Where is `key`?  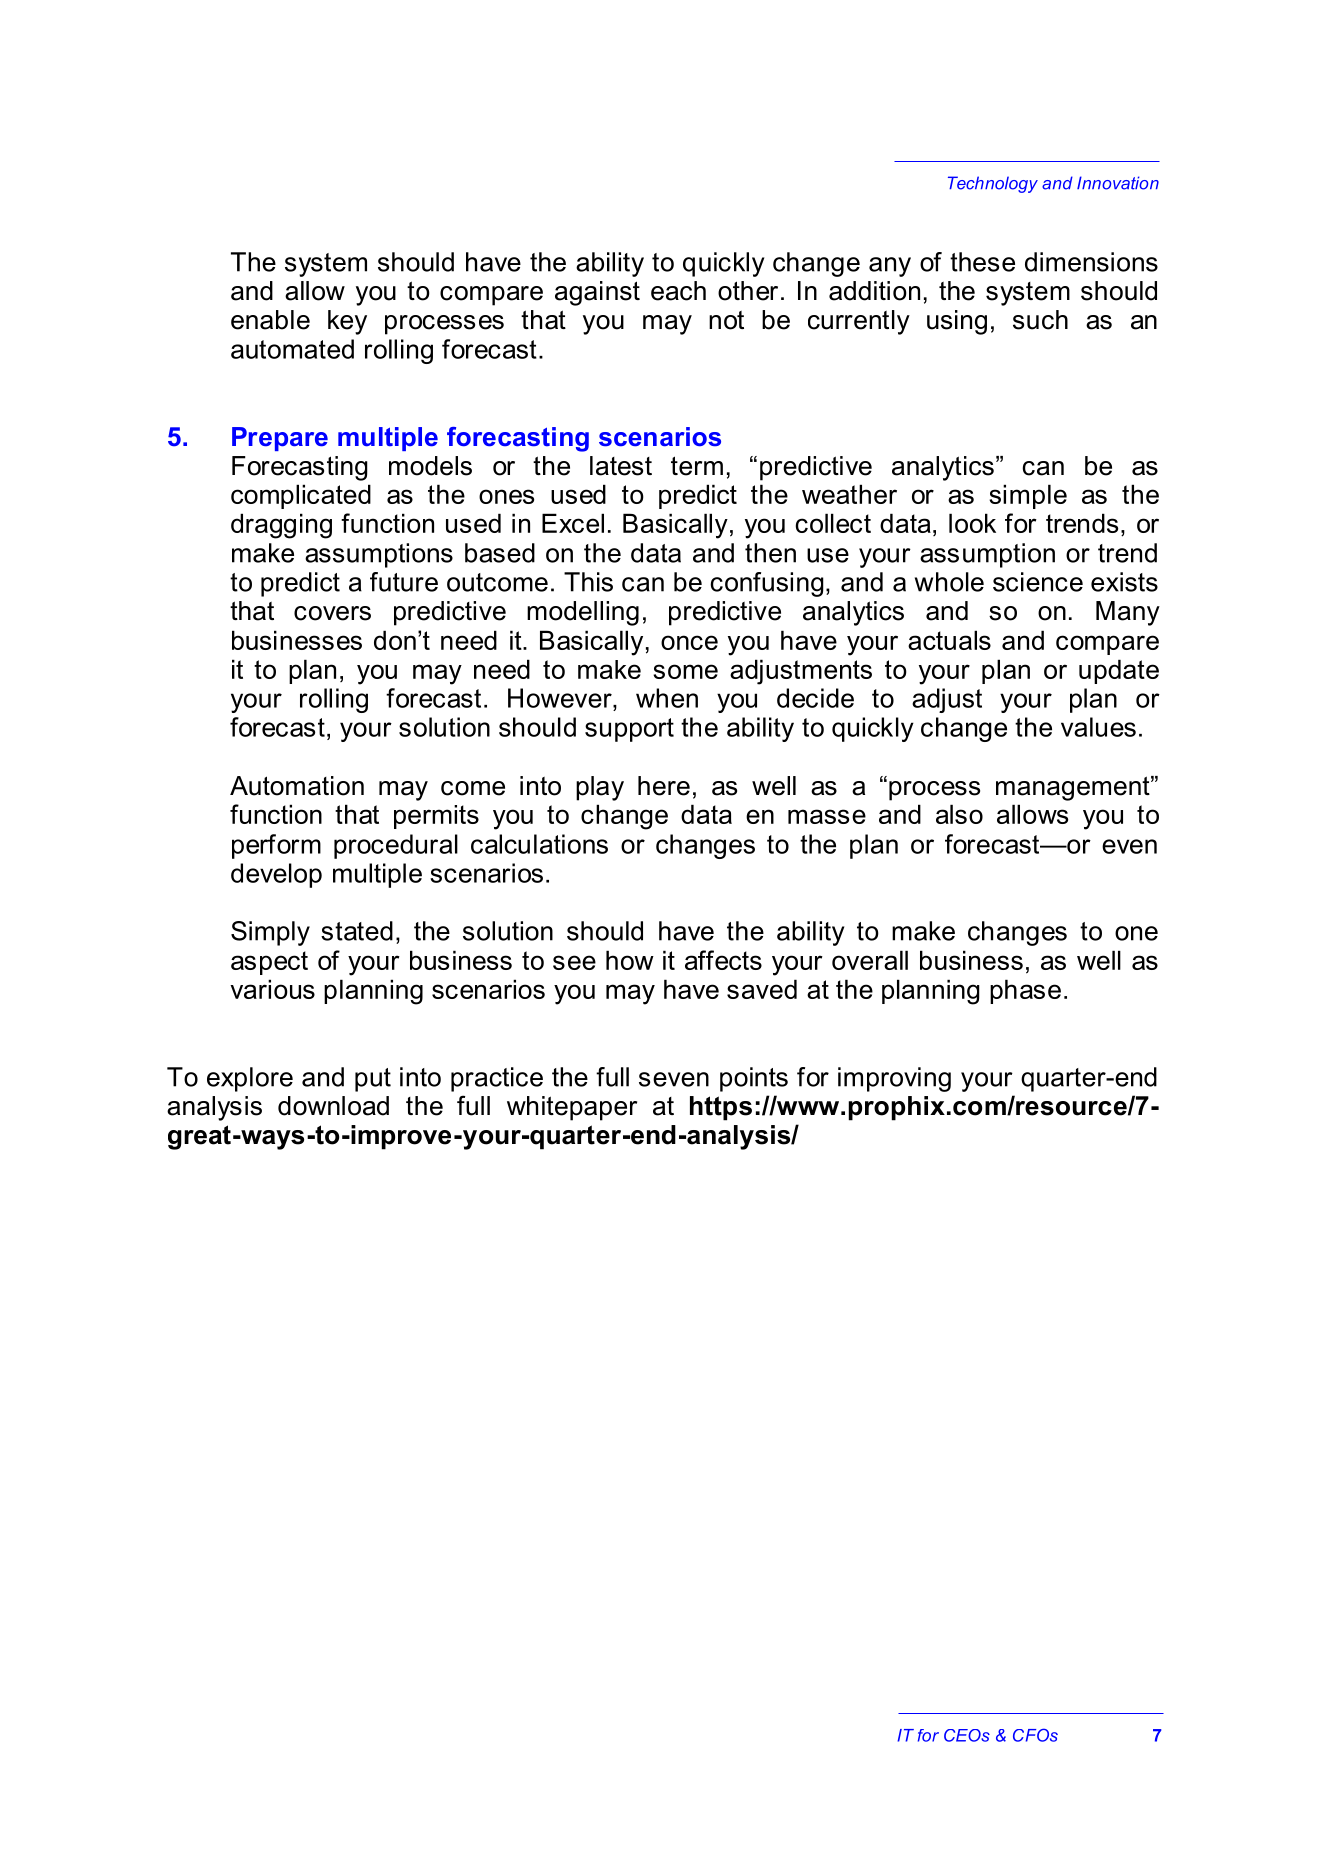 key is located at coordinates (347, 322).
